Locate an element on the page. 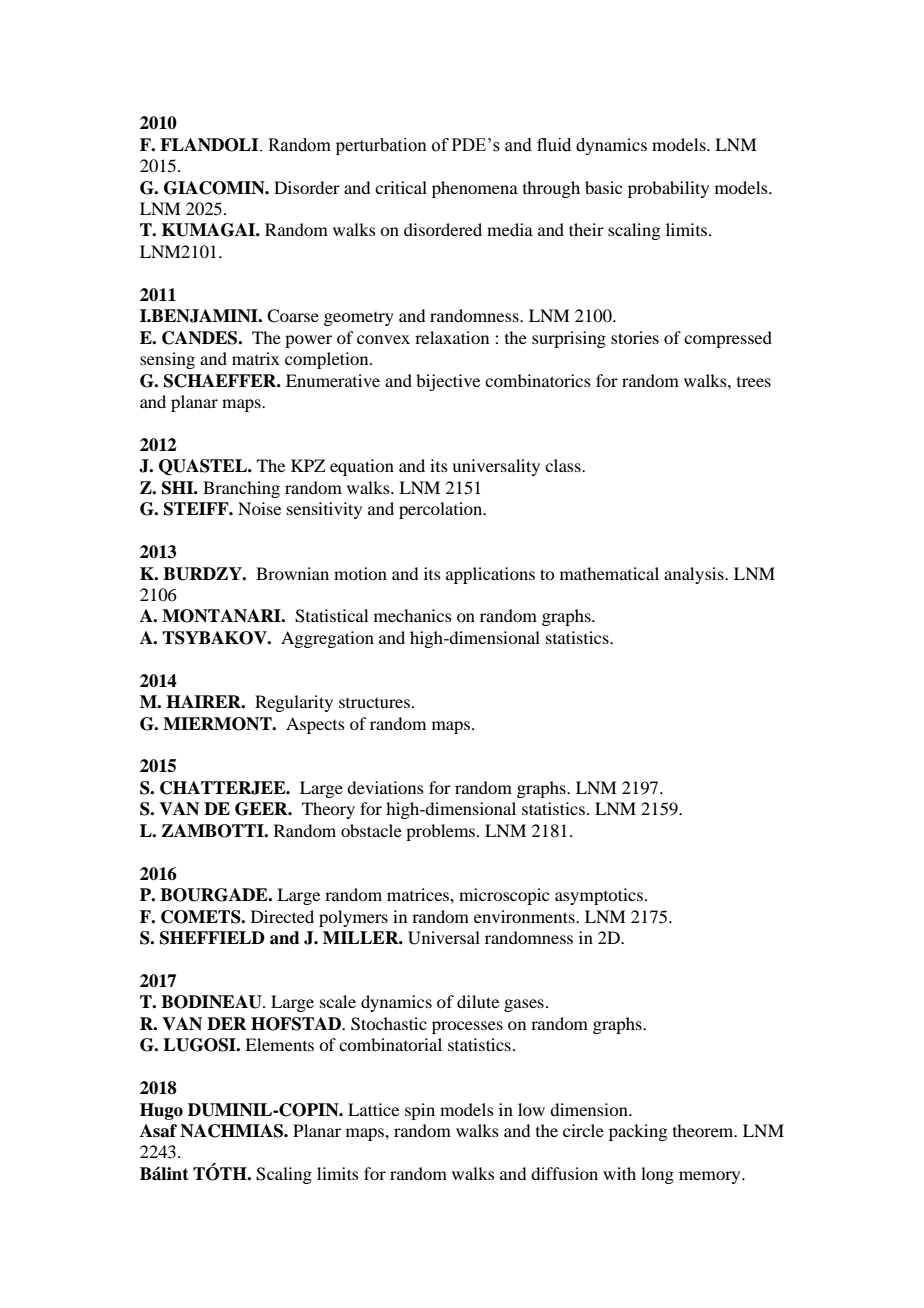  phenomena is located at coordinates (475, 189).
